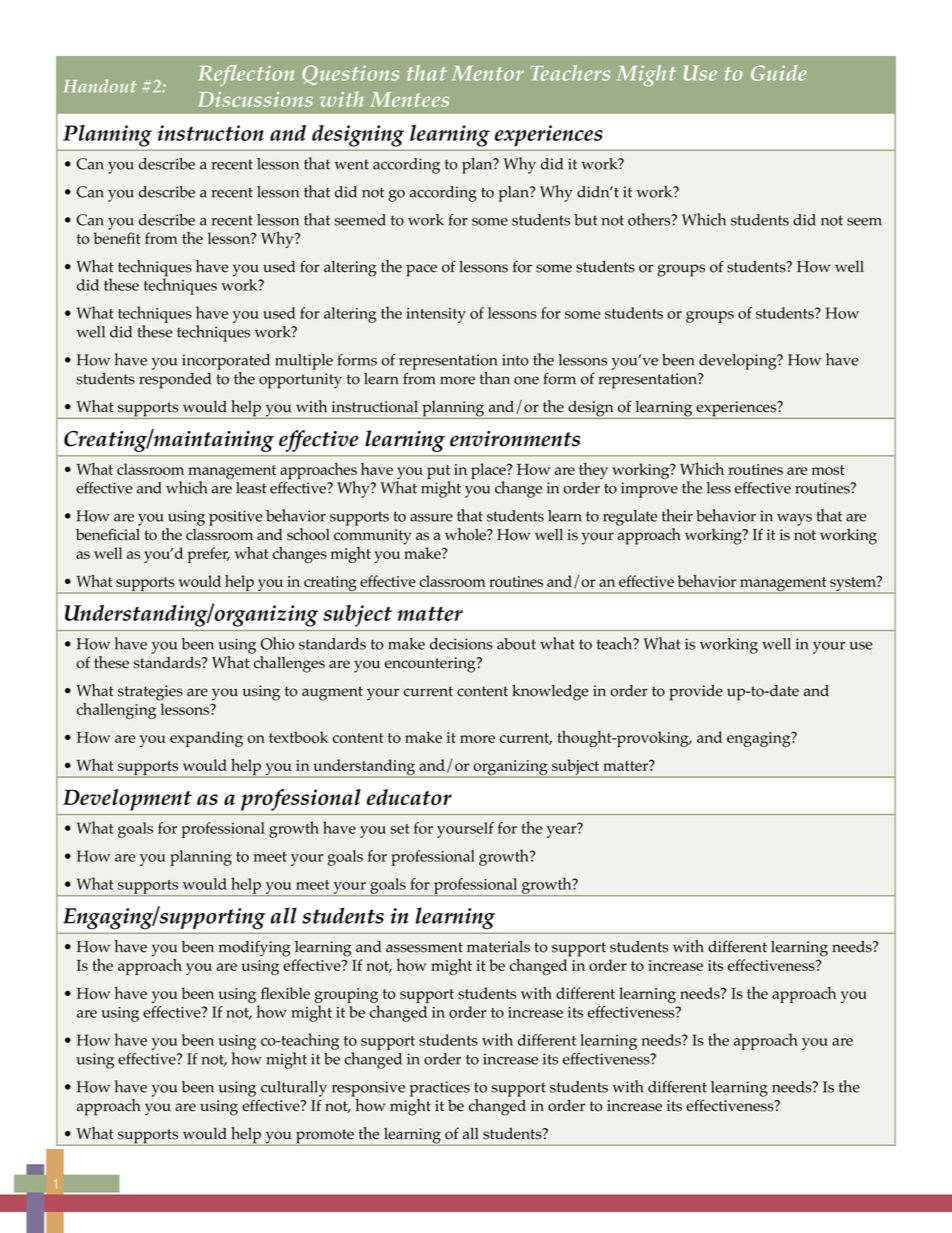 The height and width of the screenshot is (1233, 952). What do you see at coordinates (779, 73) in the screenshot?
I see `Guide` at bounding box center [779, 73].
